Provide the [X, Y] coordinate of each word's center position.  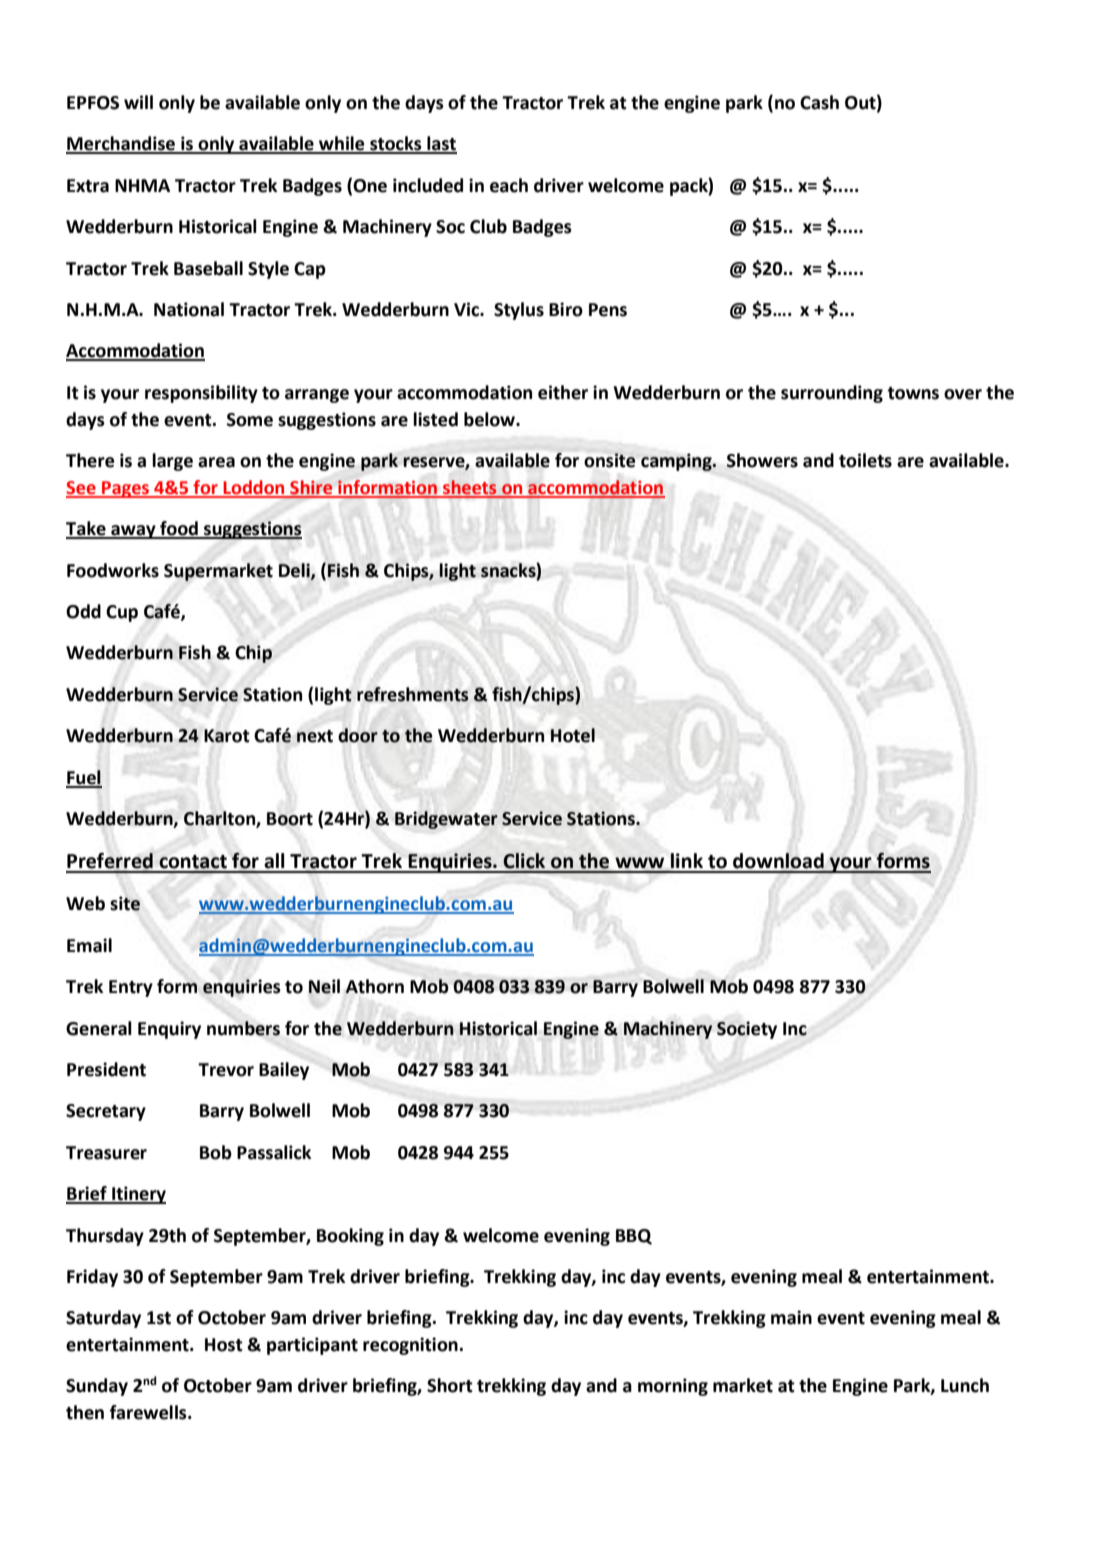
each [509, 185]
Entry [131, 988]
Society [747, 1030]
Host [224, 1345]
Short [450, 1385]
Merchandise [122, 144]
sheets [470, 488]
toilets [865, 460]
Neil [324, 986]
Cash [819, 102]
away [133, 532]
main [791, 1317]
